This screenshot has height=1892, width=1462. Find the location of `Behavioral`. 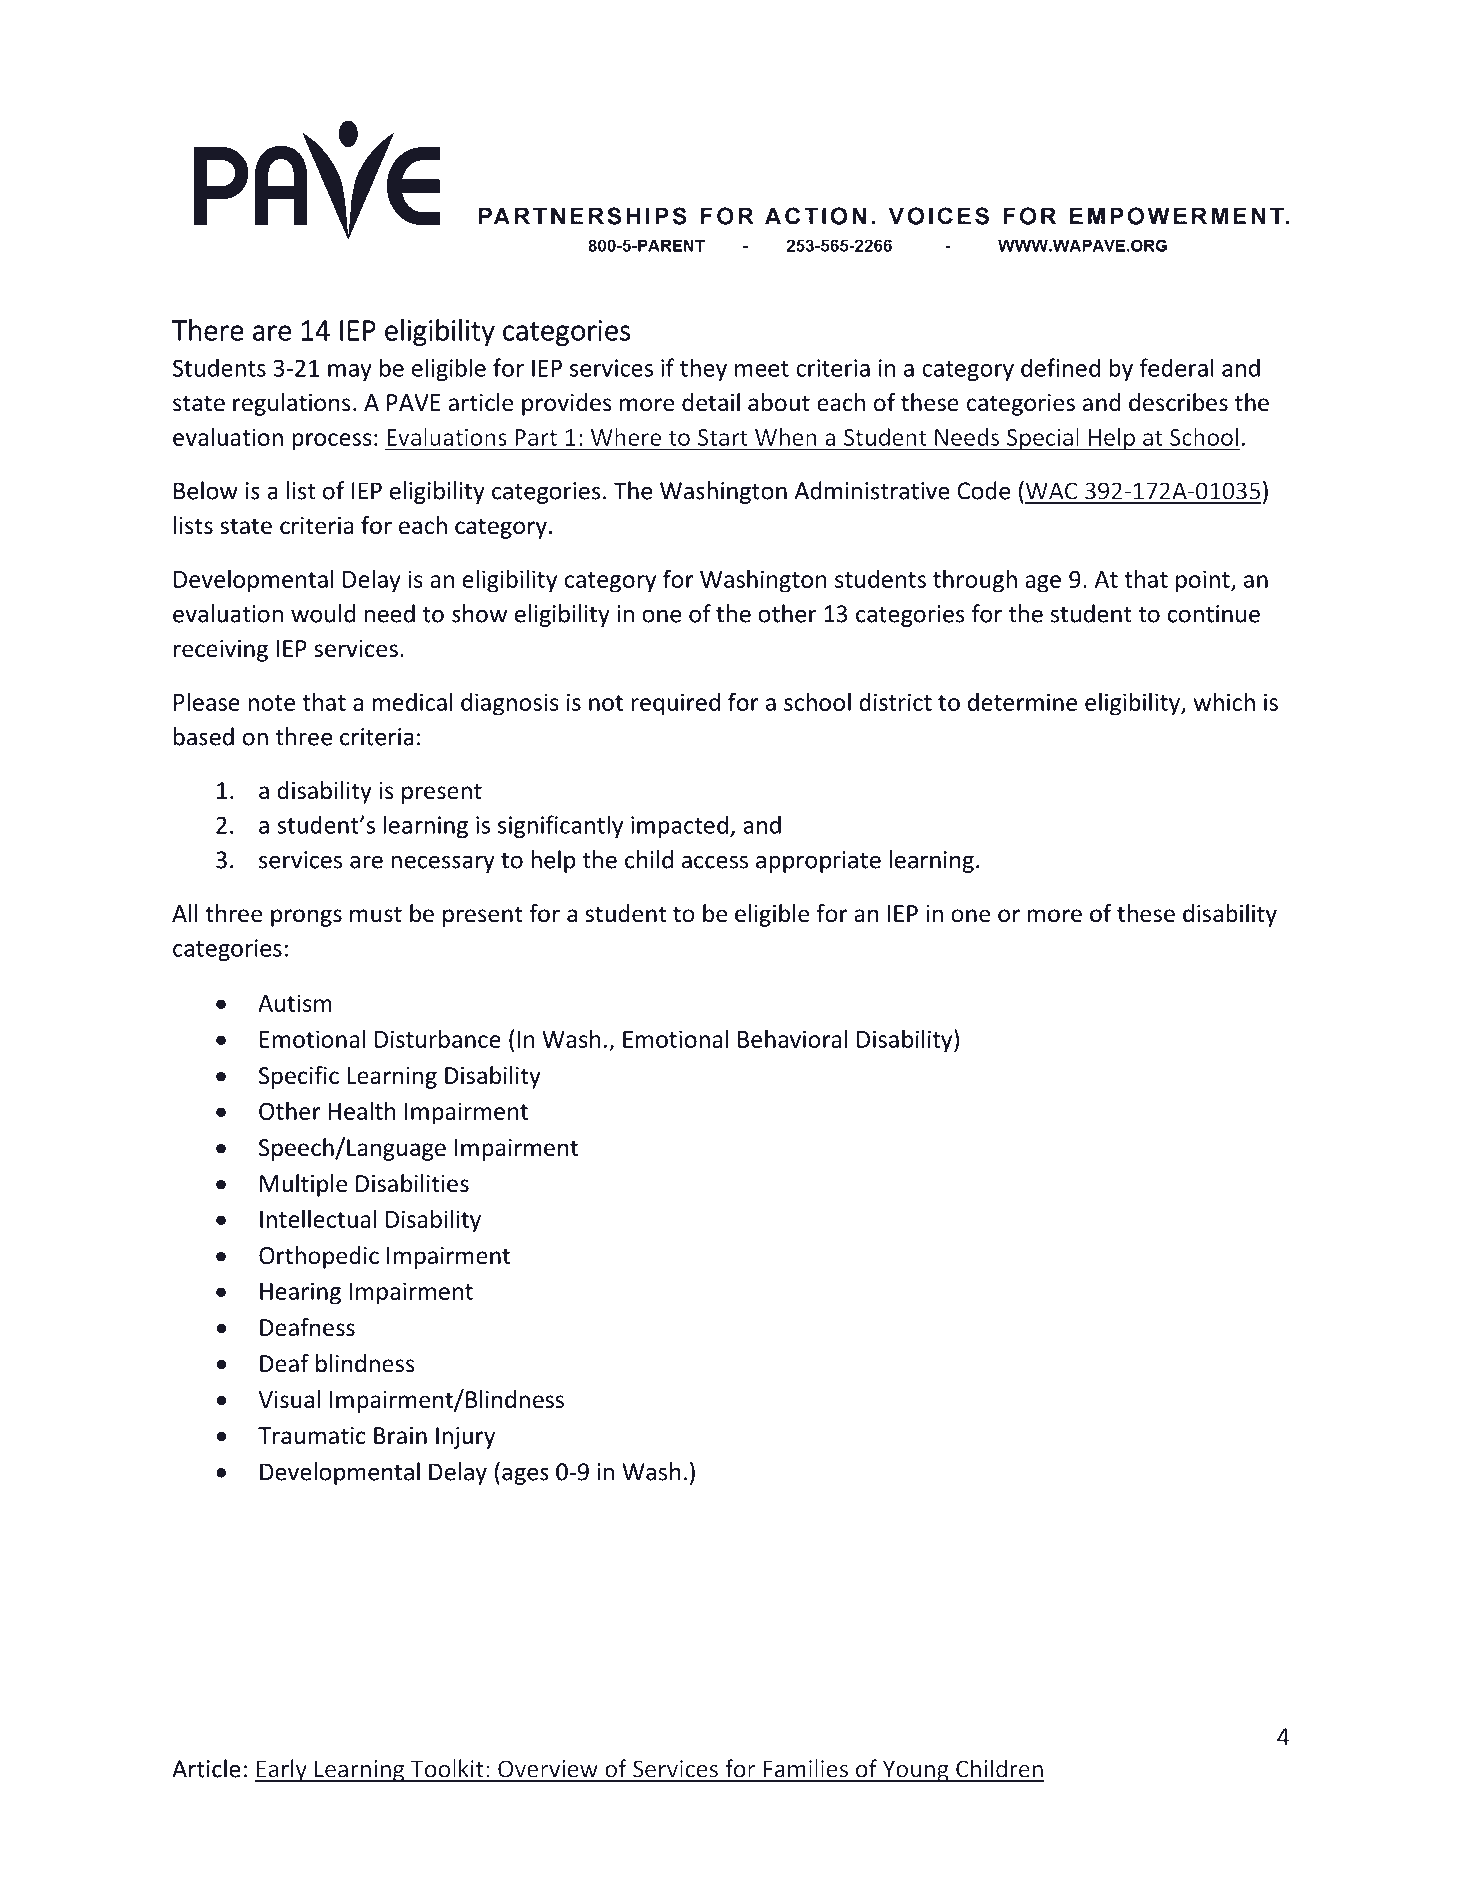

Behavioral is located at coordinates (792, 1039).
